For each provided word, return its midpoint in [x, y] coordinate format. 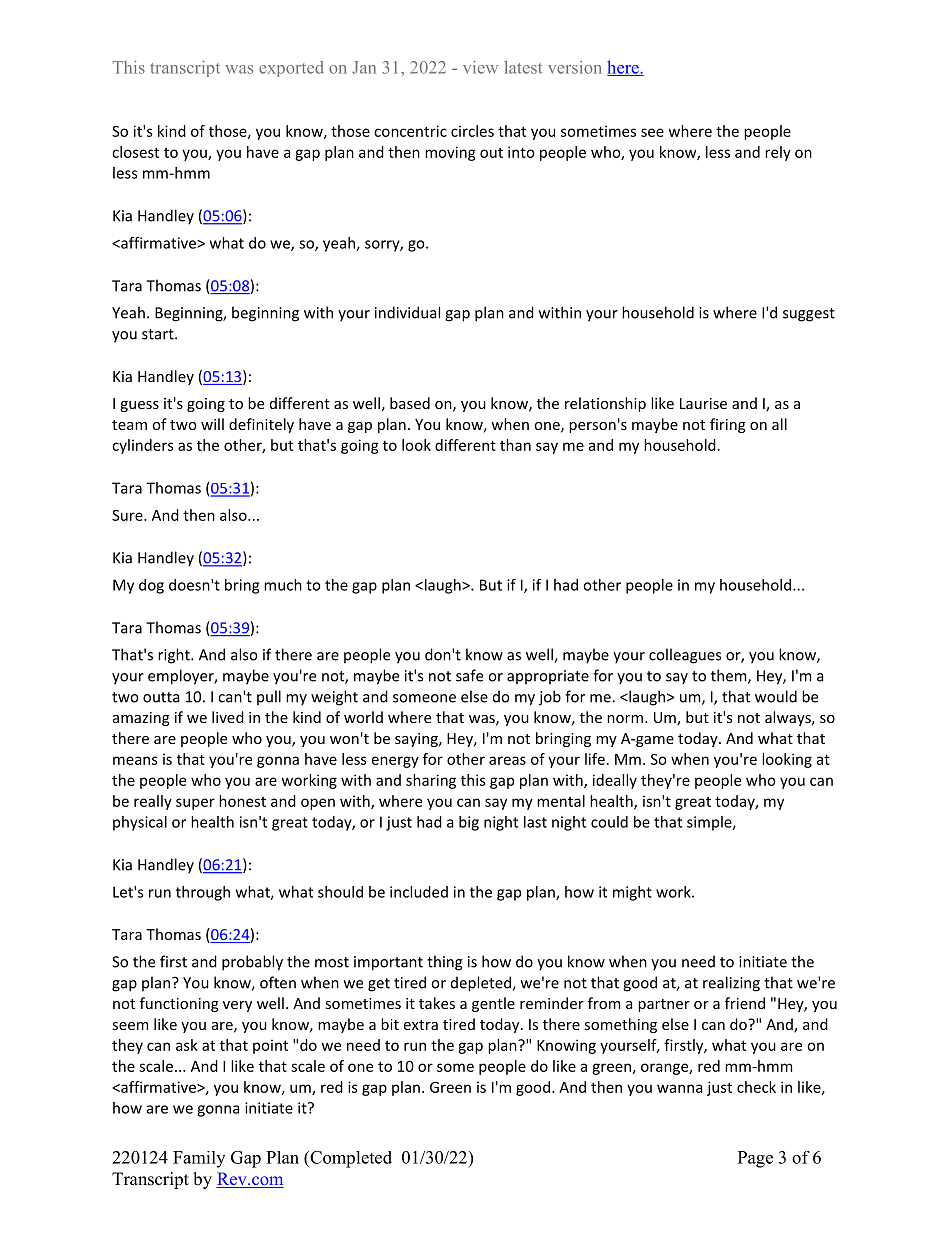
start [159, 334]
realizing [731, 984]
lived [228, 717]
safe [469, 675]
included [419, 892]
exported [291, 69]
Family [199, 1159]
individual [407, 312]
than [515, 445]
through [203, 893]
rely [778, 153]
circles [472, 131]
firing [728, 425]
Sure [128, 515]
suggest [809, 315]
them [730, 676]
